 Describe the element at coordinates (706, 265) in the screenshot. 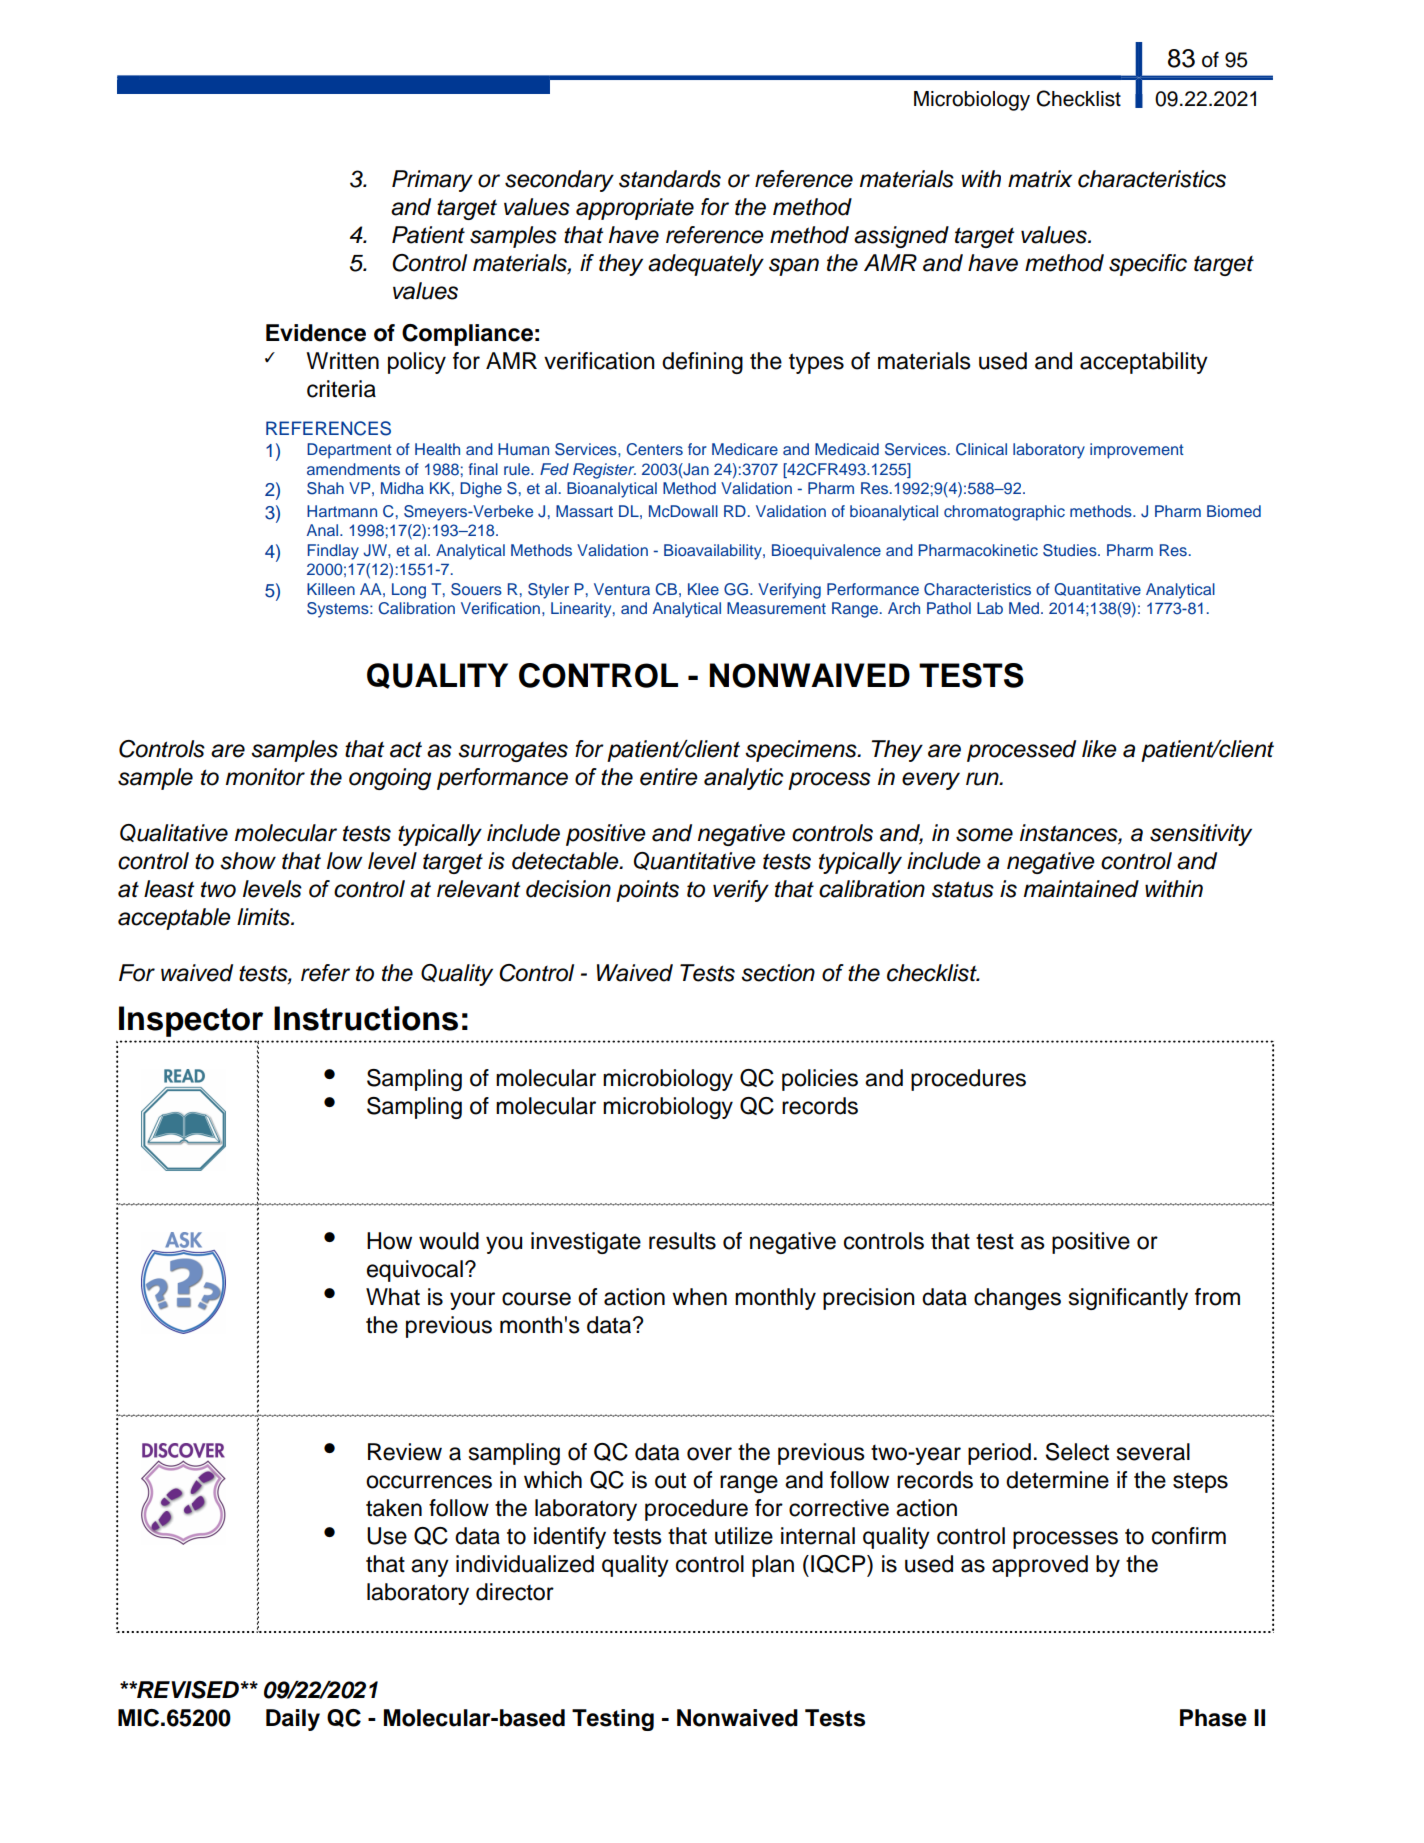

I see `adequately` at that location.
